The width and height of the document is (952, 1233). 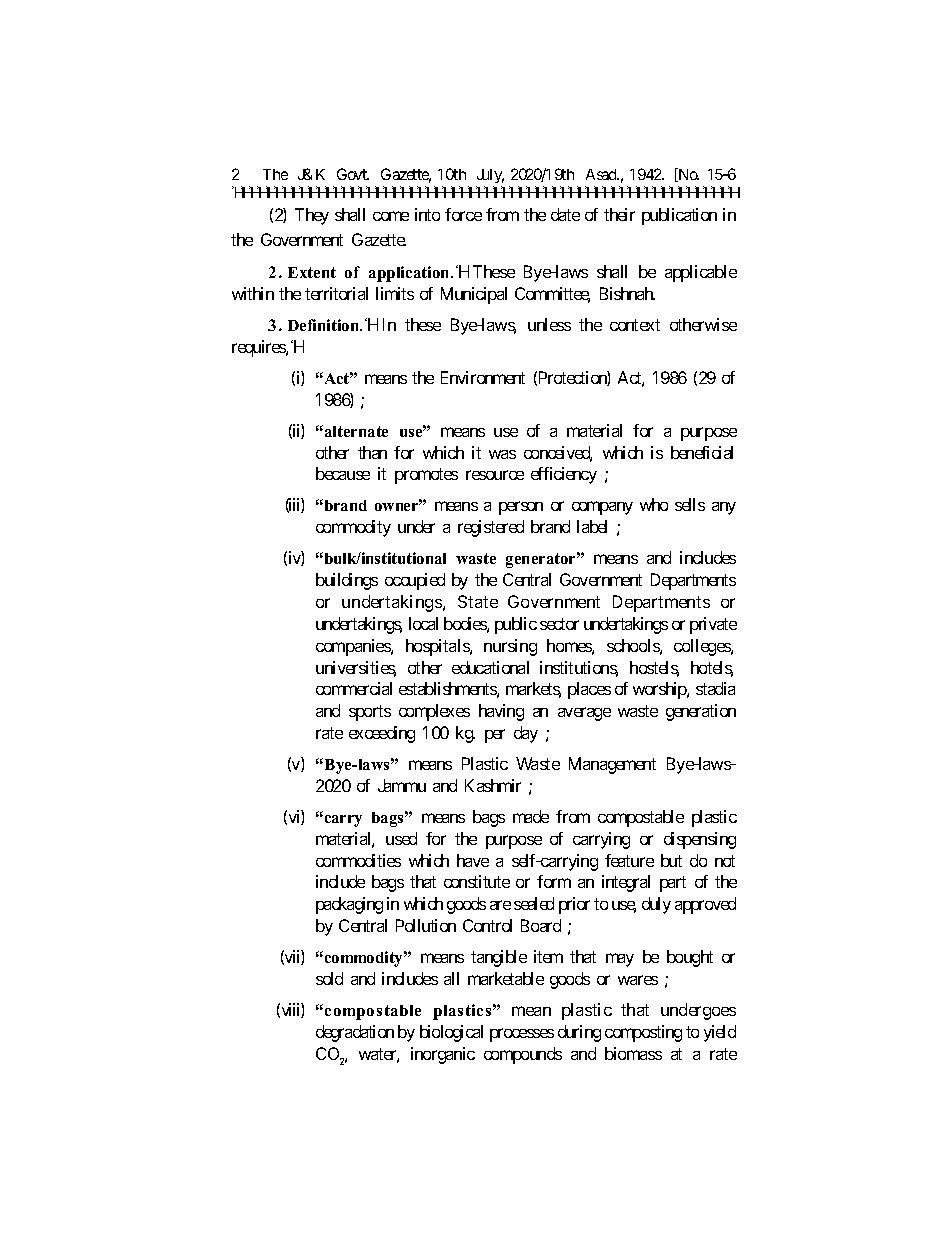 What do you see at coordinates (619, 214) in the document?
I see `their` at bounding box center [619, 214].
